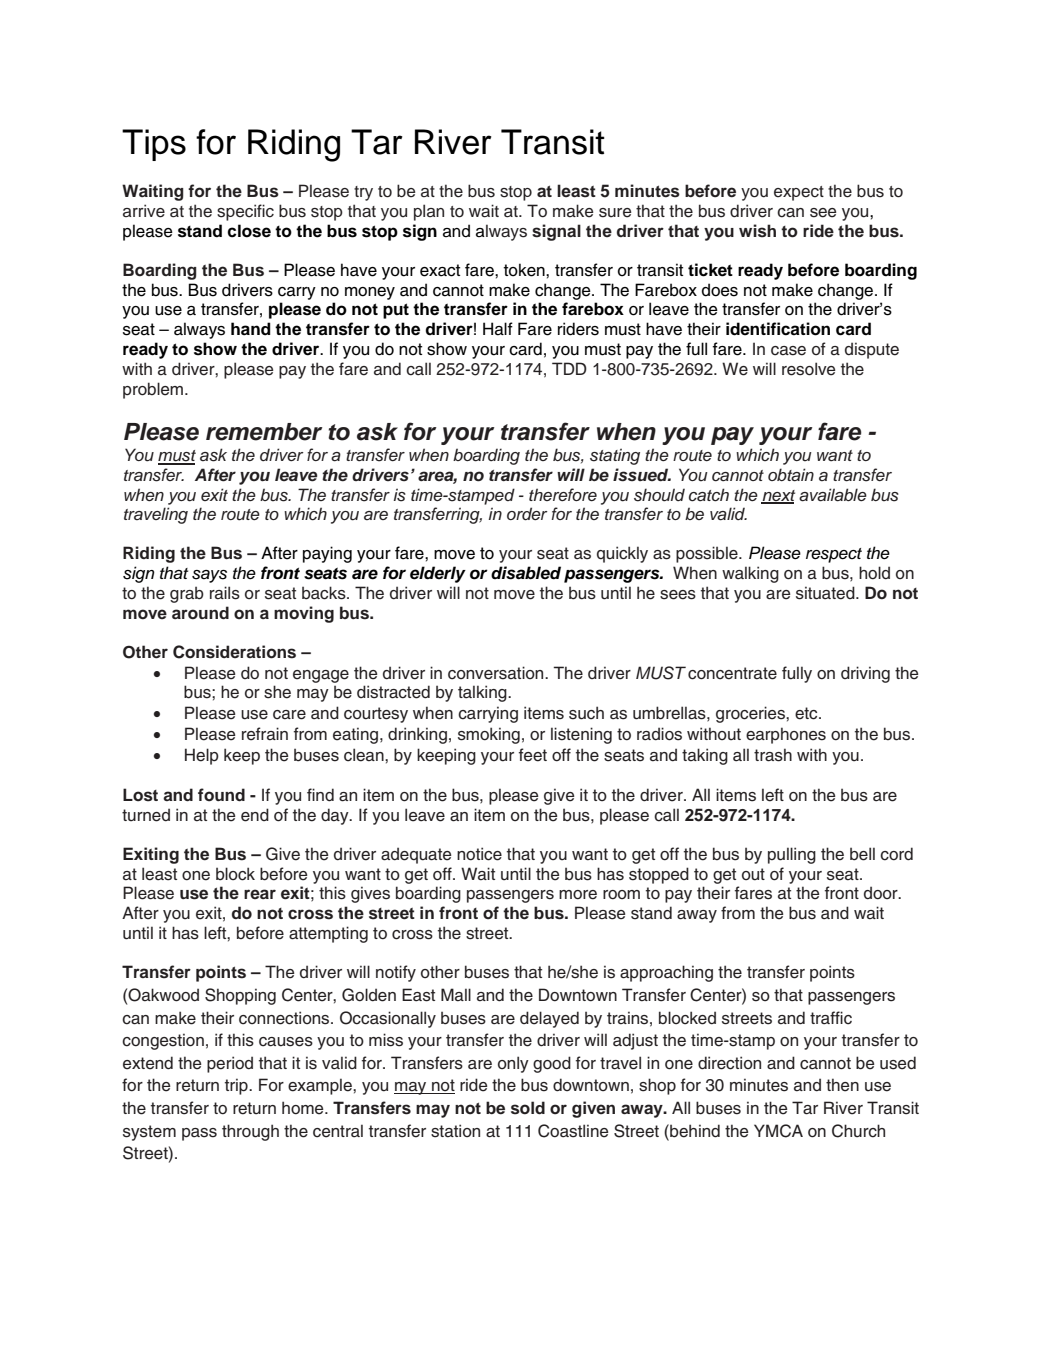 The image size is (1042, 1348). Describe the element at coordinates (264, 432) in the screenshot. I see `remember` at that location.
